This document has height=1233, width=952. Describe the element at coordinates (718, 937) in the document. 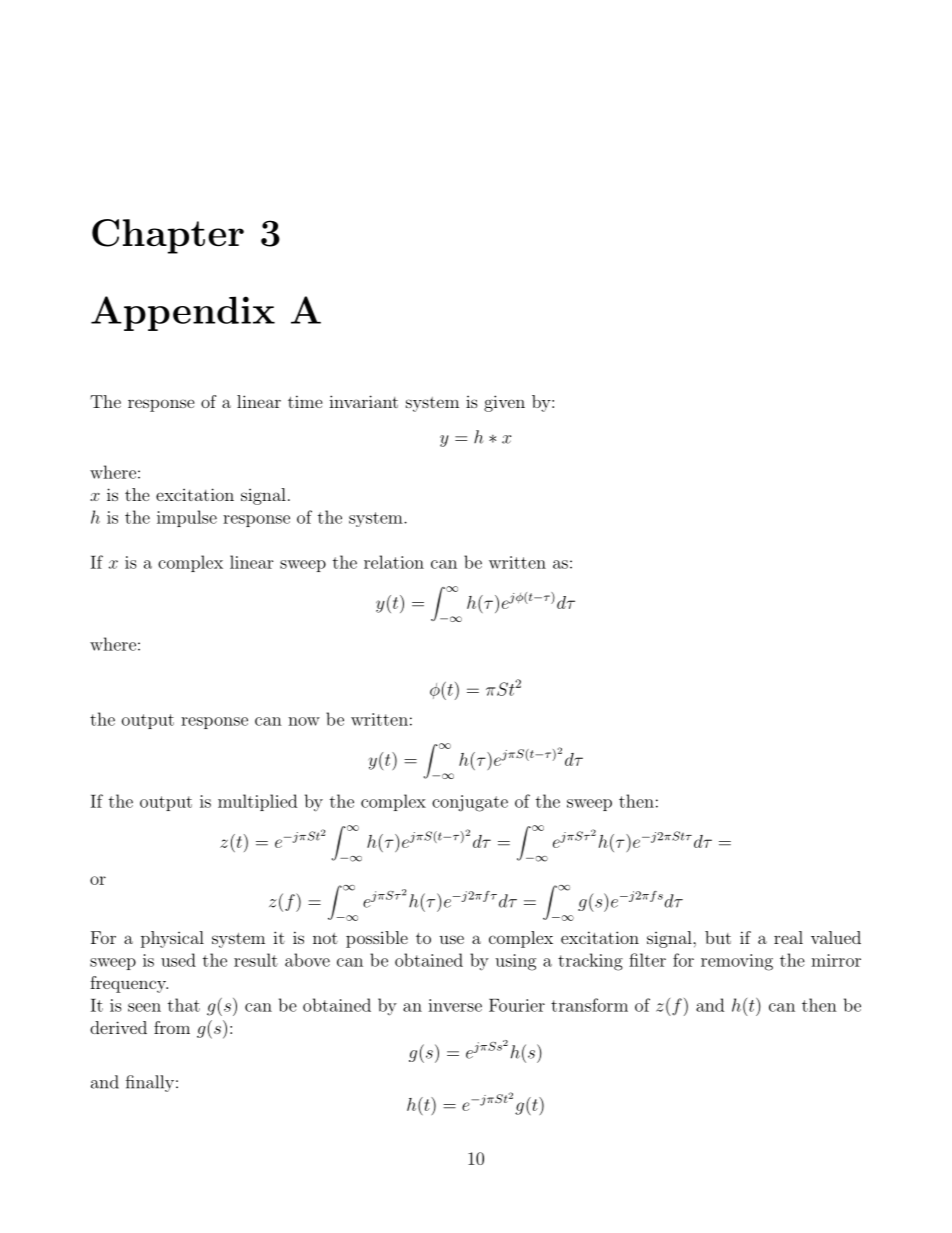

I see `but` at that location.
